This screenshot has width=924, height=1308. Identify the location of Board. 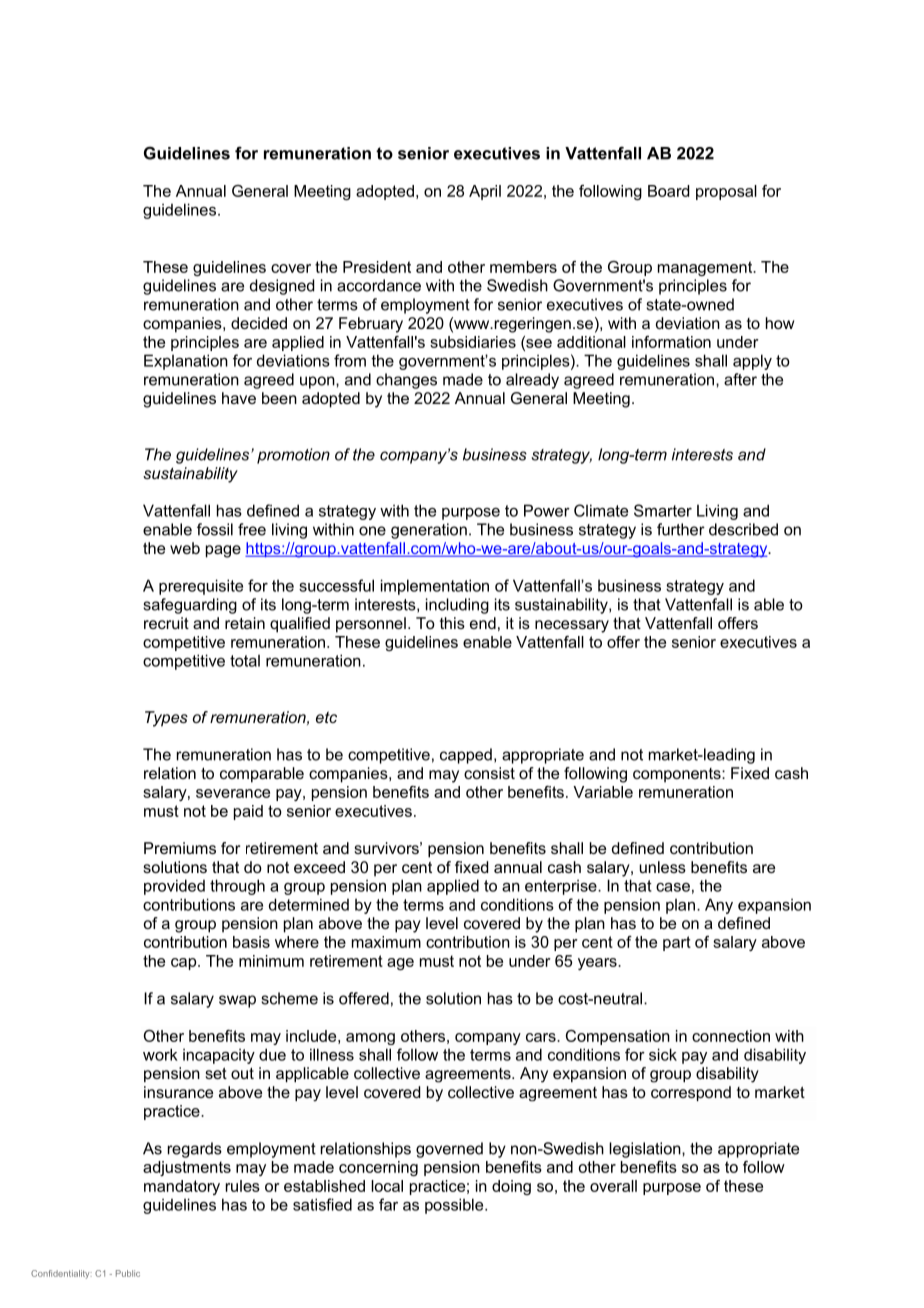
(668, 191).
